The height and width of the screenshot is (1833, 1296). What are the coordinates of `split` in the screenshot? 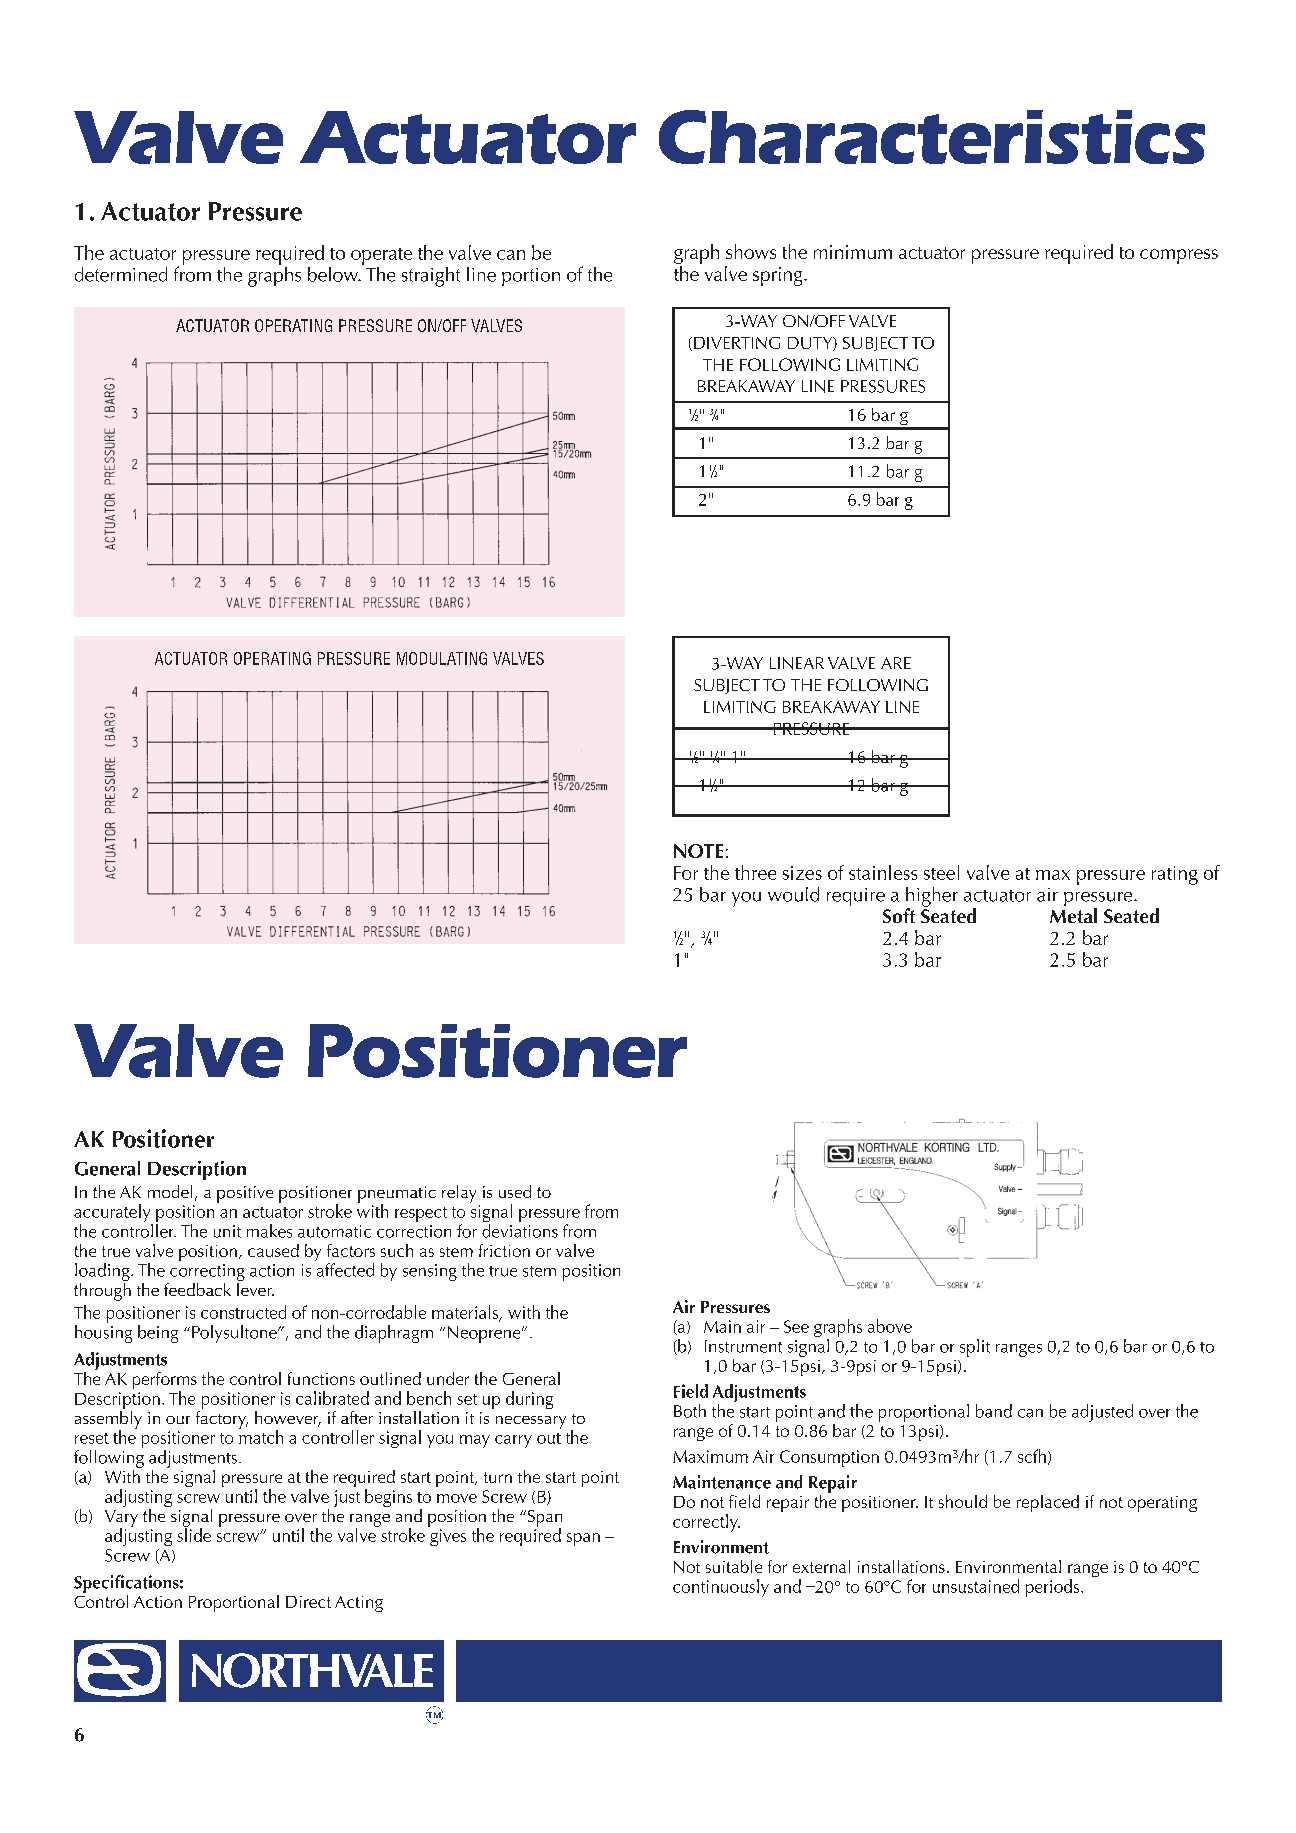 It's located at (975, 1348).
